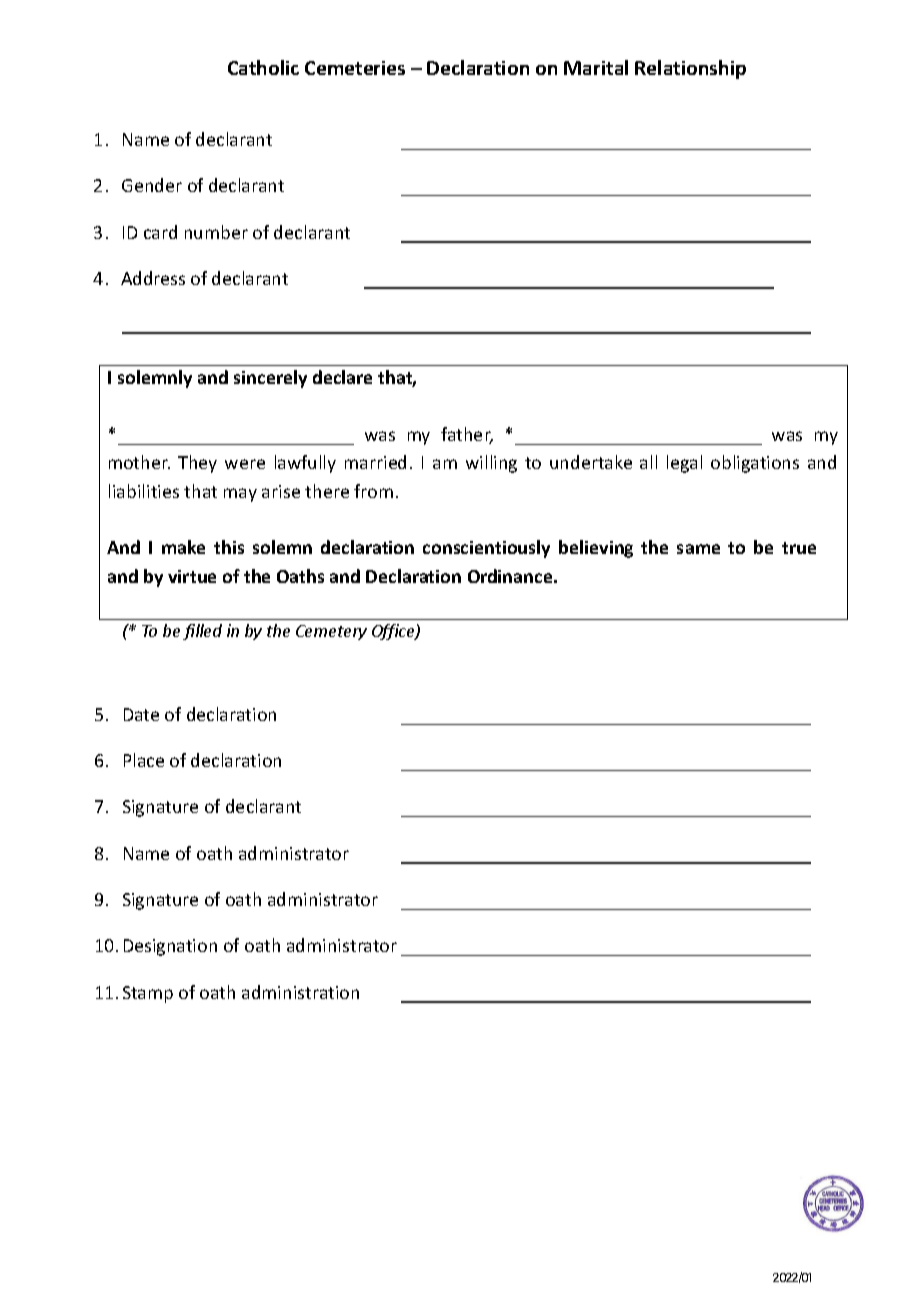 Image resolution: width=924 pixels, height=1308 pixels. Describe the element at coordinates (355, 68) in the screenshot. I see `Cemeteries` at that location.
